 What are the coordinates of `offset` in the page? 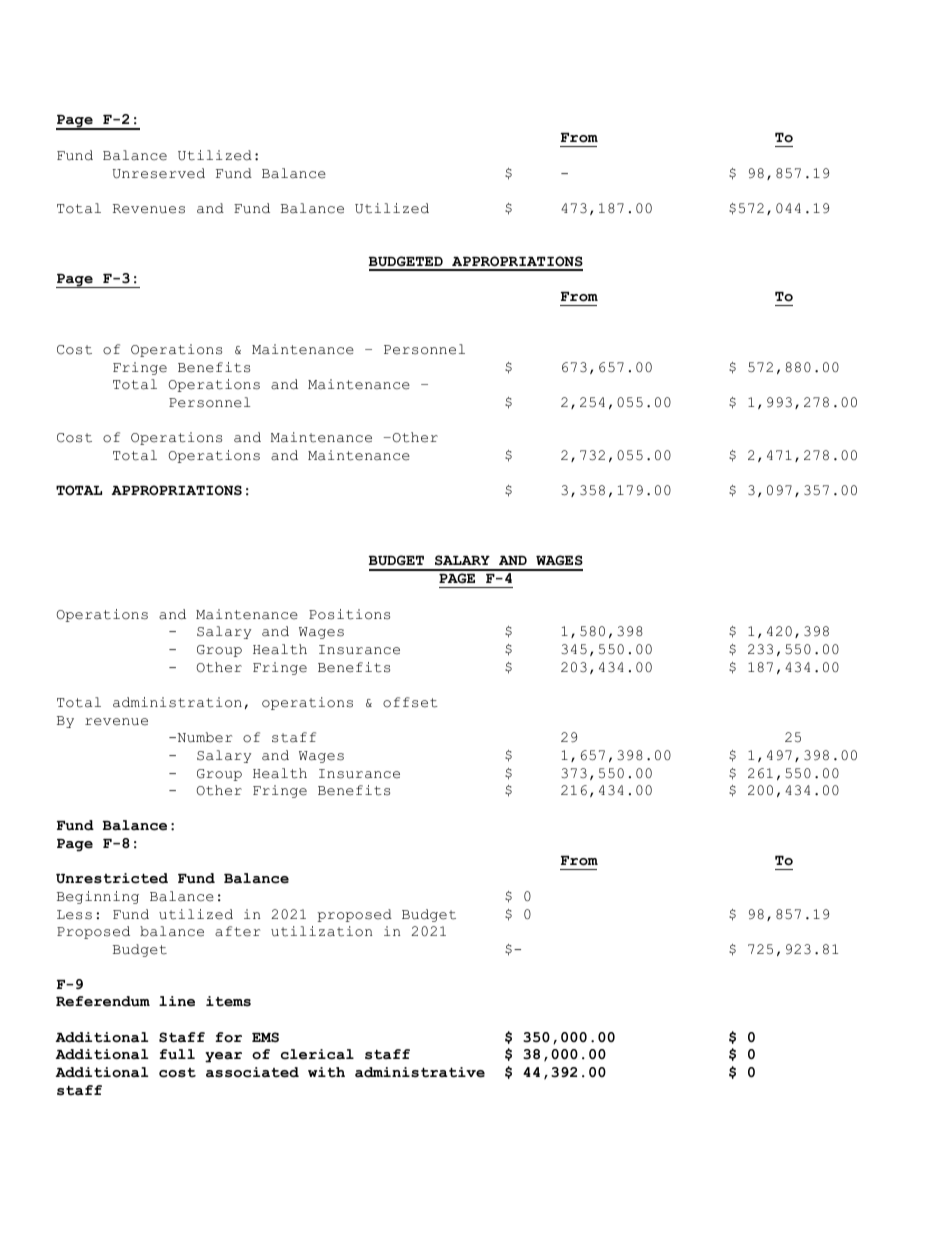 It's located at (410, 702).
